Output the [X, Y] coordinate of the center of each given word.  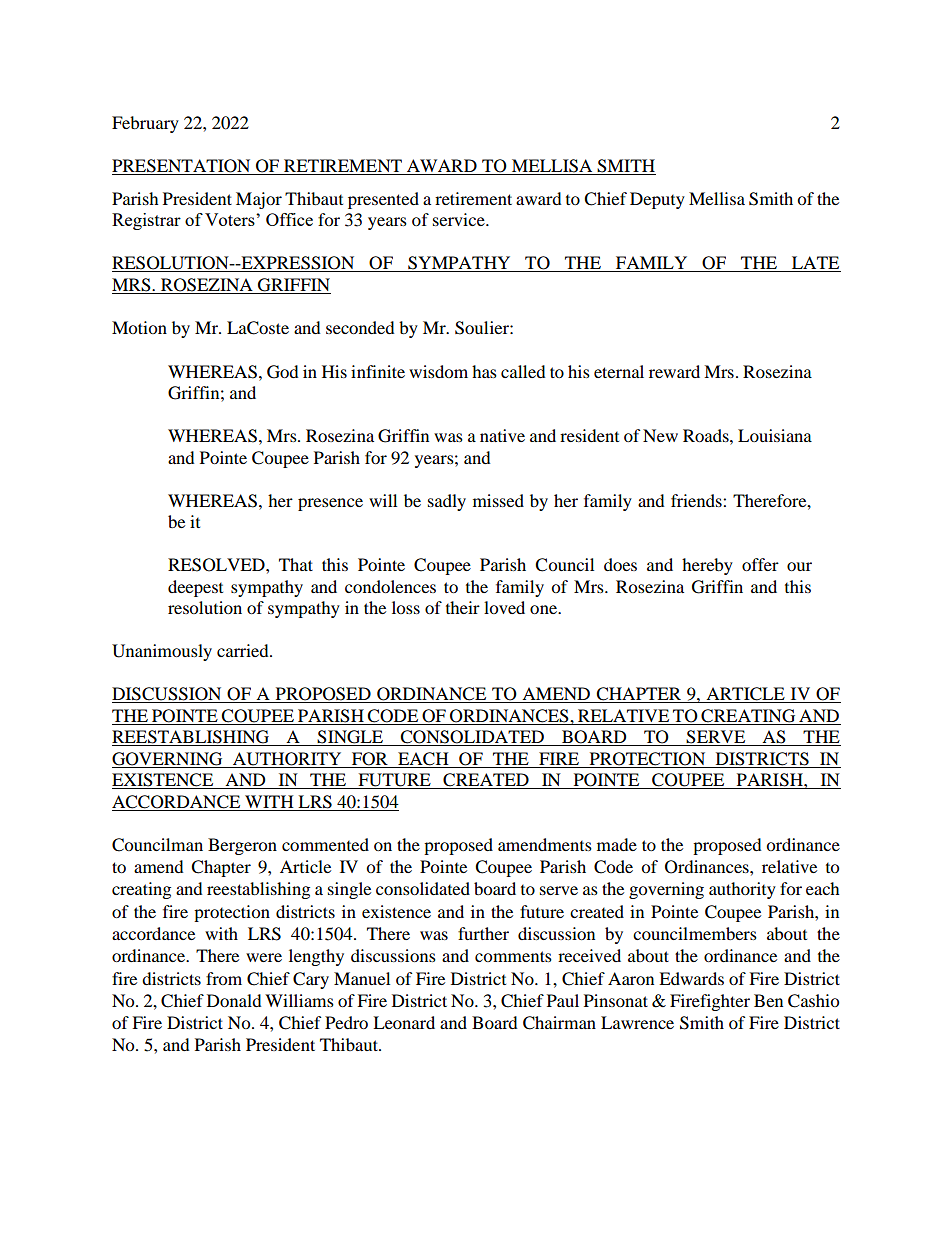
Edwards [691, 978]
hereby [707, 566]
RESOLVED [217, 565]
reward [674, 371]
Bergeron [242, 846]
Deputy [657, 200]
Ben [768, 1000]
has [484, 371]
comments [513, 956]
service [460, 219]
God [283, 372]
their [463, 607]
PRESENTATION [182, 167]
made [617, 844]
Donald [234, 1000]
